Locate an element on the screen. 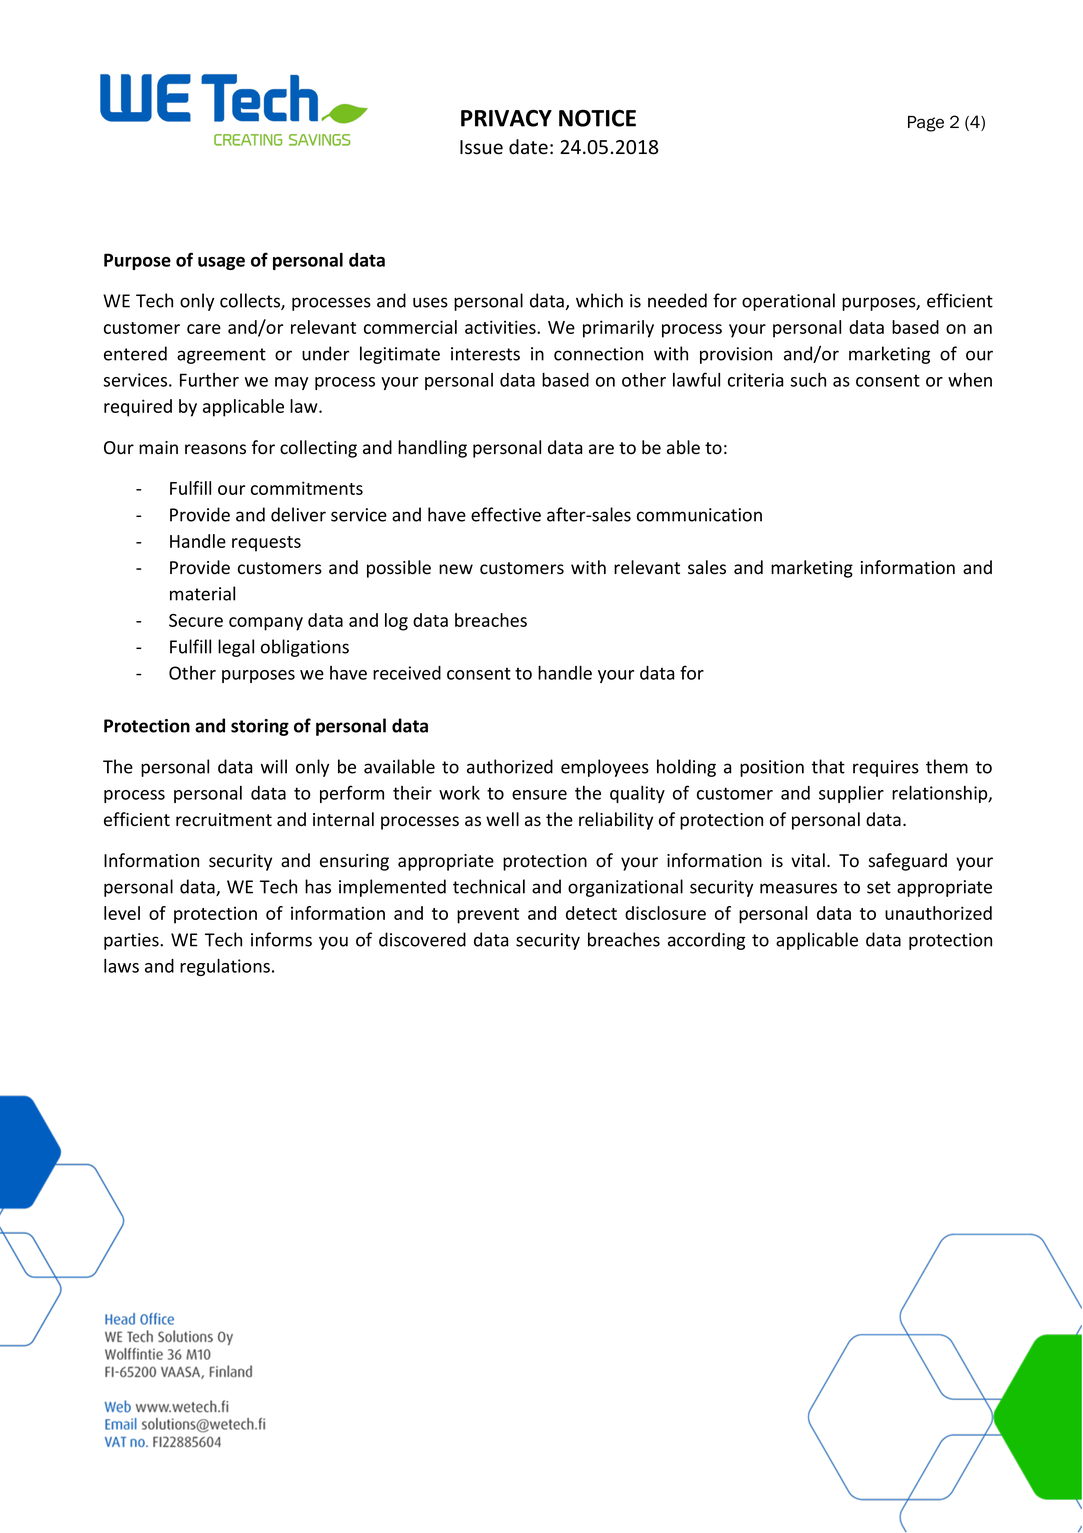  effective is located at coordinates (506, 514).
